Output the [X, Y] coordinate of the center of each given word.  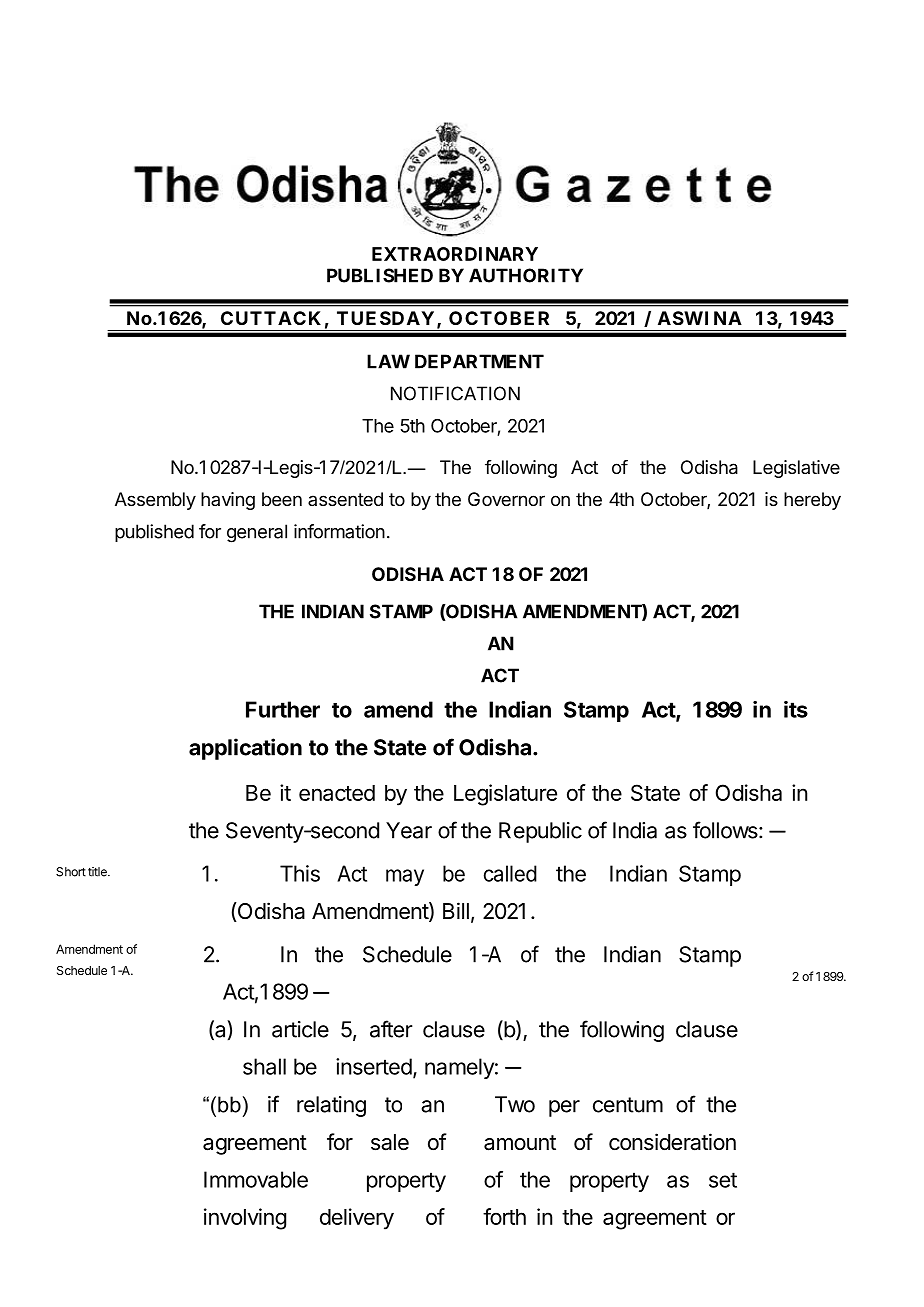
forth [504, 1216]
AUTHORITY [526, 275]
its [796, 709]
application [245, 749]
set [723, 1180]
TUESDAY [385, 318]
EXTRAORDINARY [455, 254]
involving [245, 1219]
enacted [337, 793]
